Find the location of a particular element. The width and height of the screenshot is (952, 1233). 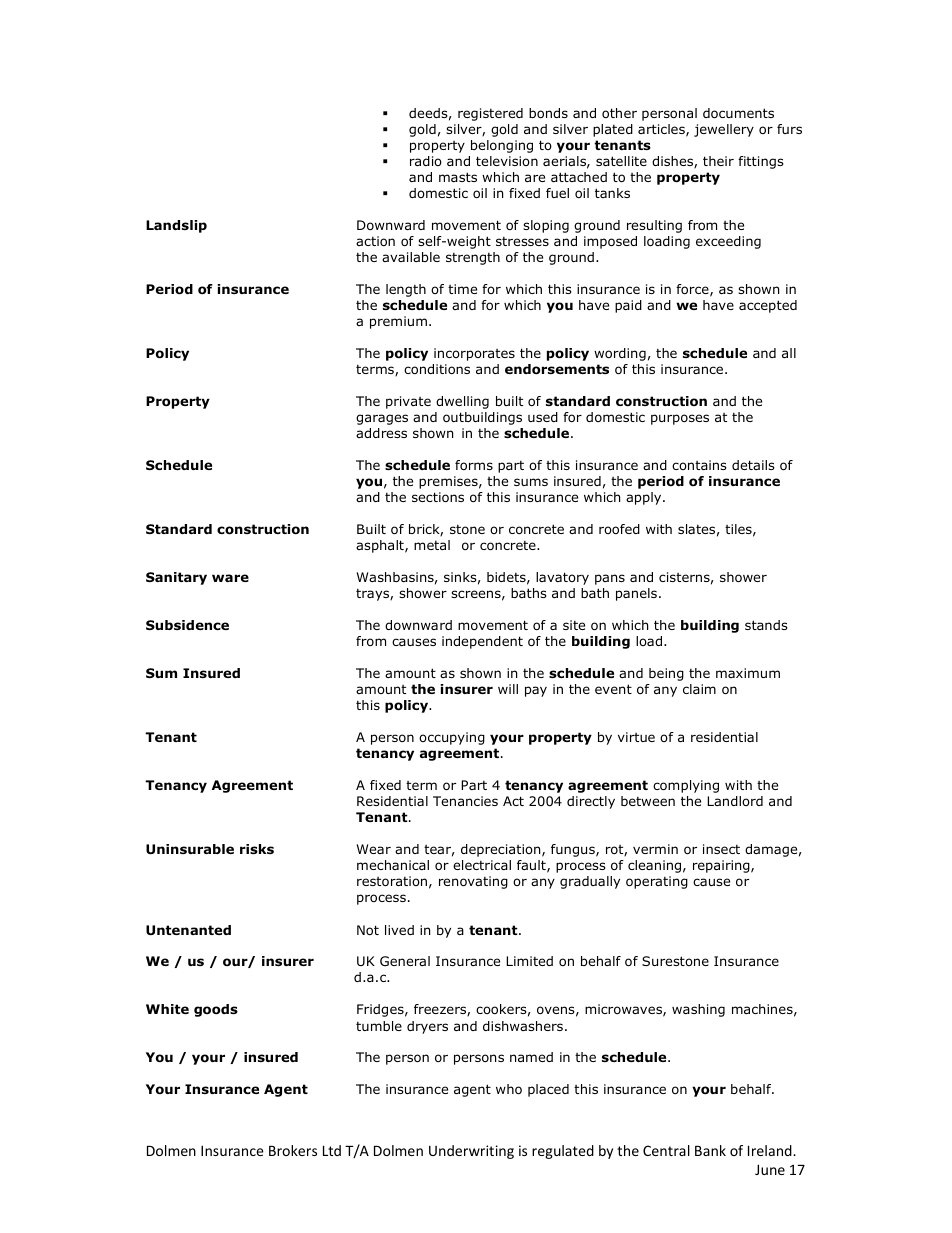

Brokers is located at coordinates (293, 1150).
